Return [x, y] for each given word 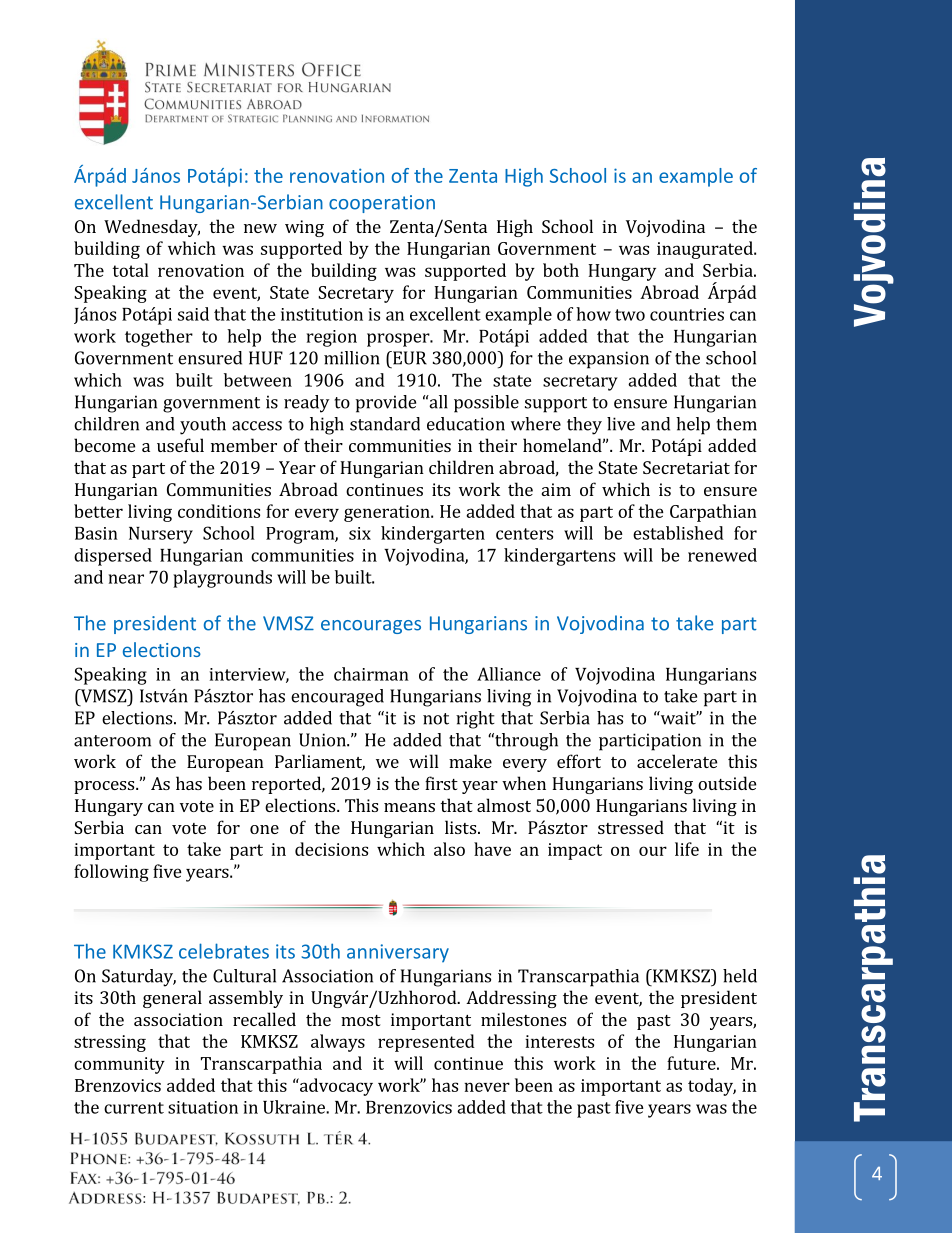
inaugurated [706, 250]
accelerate [677, 761]
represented [426, 1043]
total [130, 270]
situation [203, 1107]
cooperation [382, 204]
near [126, 579]
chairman [371, 674]
